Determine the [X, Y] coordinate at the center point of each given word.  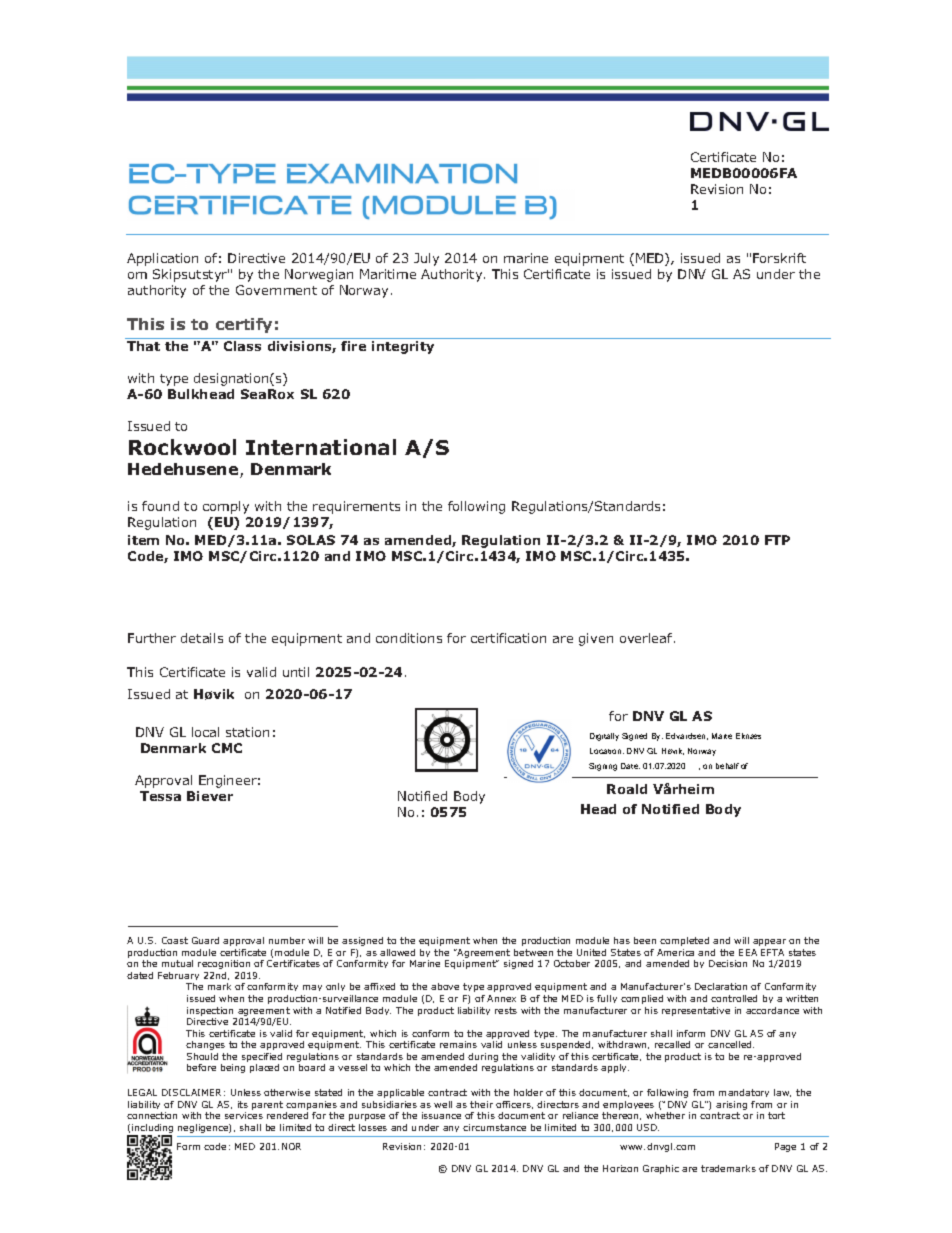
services [244, 1115]
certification [508, 638]
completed [684, 941]
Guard [205, 940]
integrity [403, 347]
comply [226, 507]
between [533, 952]
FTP [777, 540]
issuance [441, 1115]
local [205, 732]
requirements [356, 507]
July [426, 259]
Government [276, 290]
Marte [722, 736]
